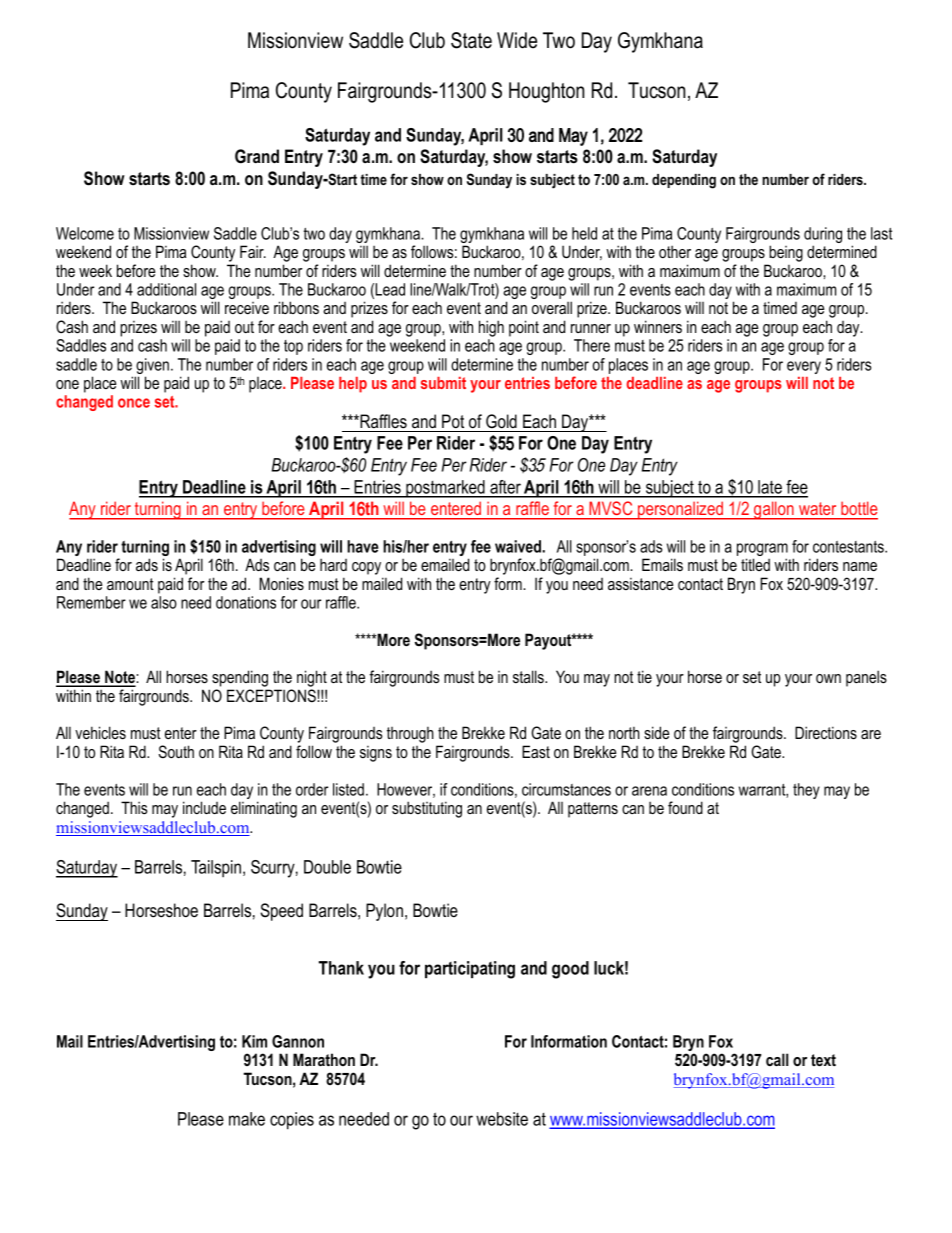 This screenshot has height=1233, width=952. What do you see at coordinates (777, 1059) in the screenshot?
I see `call` at bounding box center [777, 1059].
